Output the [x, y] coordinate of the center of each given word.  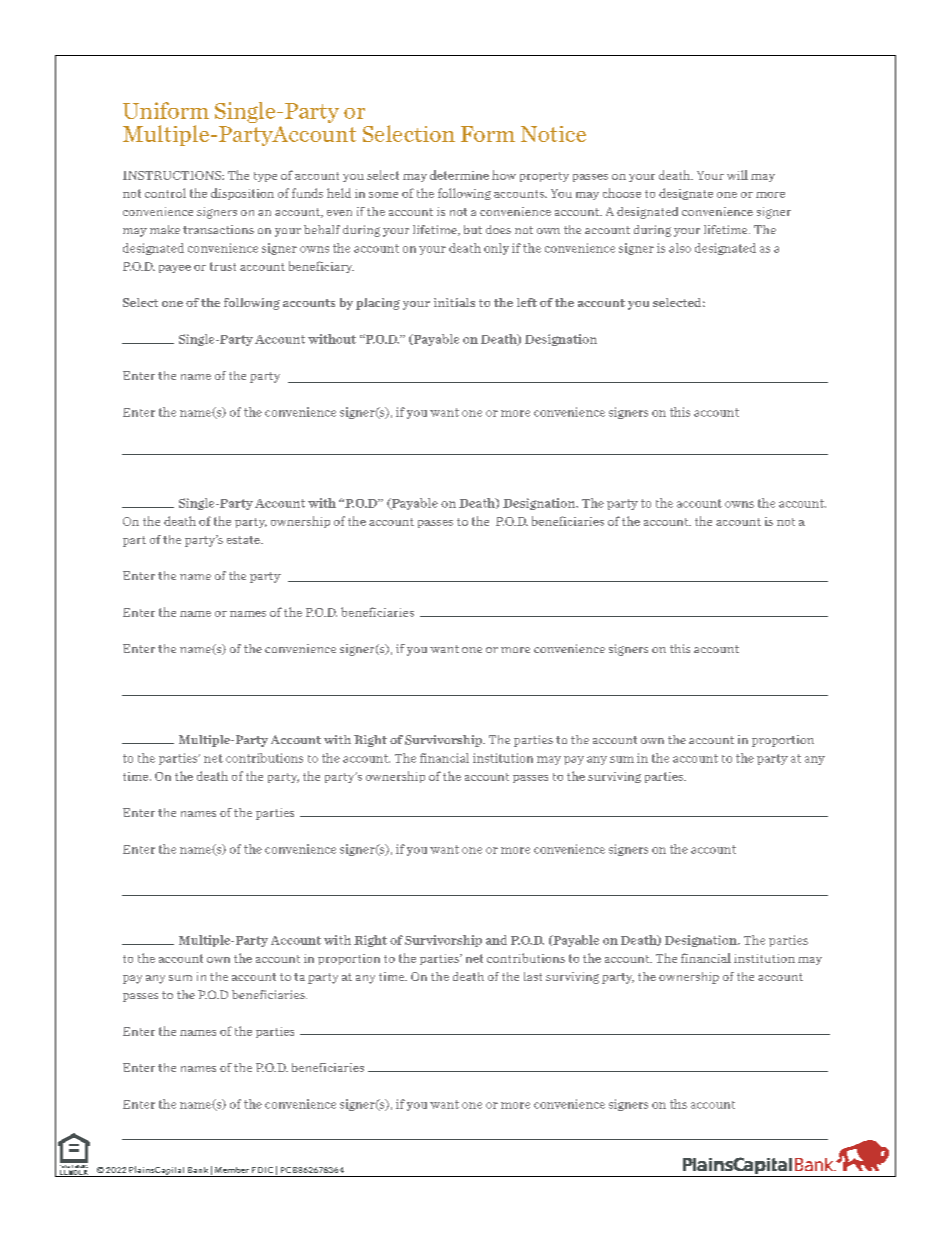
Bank [198, 1170]
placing [378, 304]
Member [232, 1170]
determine [459, 175]
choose [622, 193]
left [527, 302]
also [680, 248]
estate [244, 540]
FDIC [262, 1170]
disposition [242, 194]
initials [454, 302]
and [496, 940]
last [533, 976]
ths [678, 1104]
